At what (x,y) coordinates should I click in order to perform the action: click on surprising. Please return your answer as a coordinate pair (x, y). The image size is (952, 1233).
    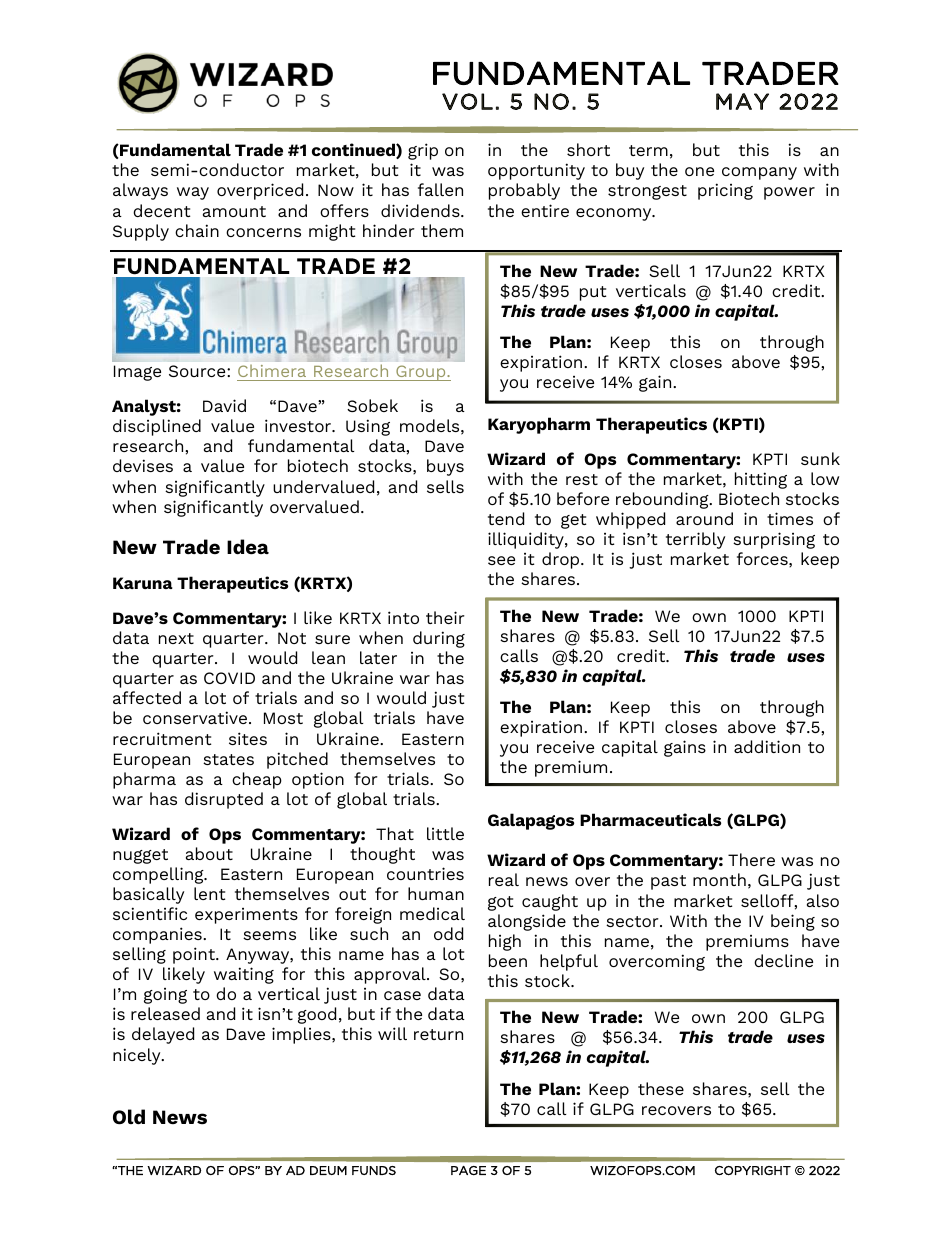
    Looking at the image, I should click on (774, 540).
